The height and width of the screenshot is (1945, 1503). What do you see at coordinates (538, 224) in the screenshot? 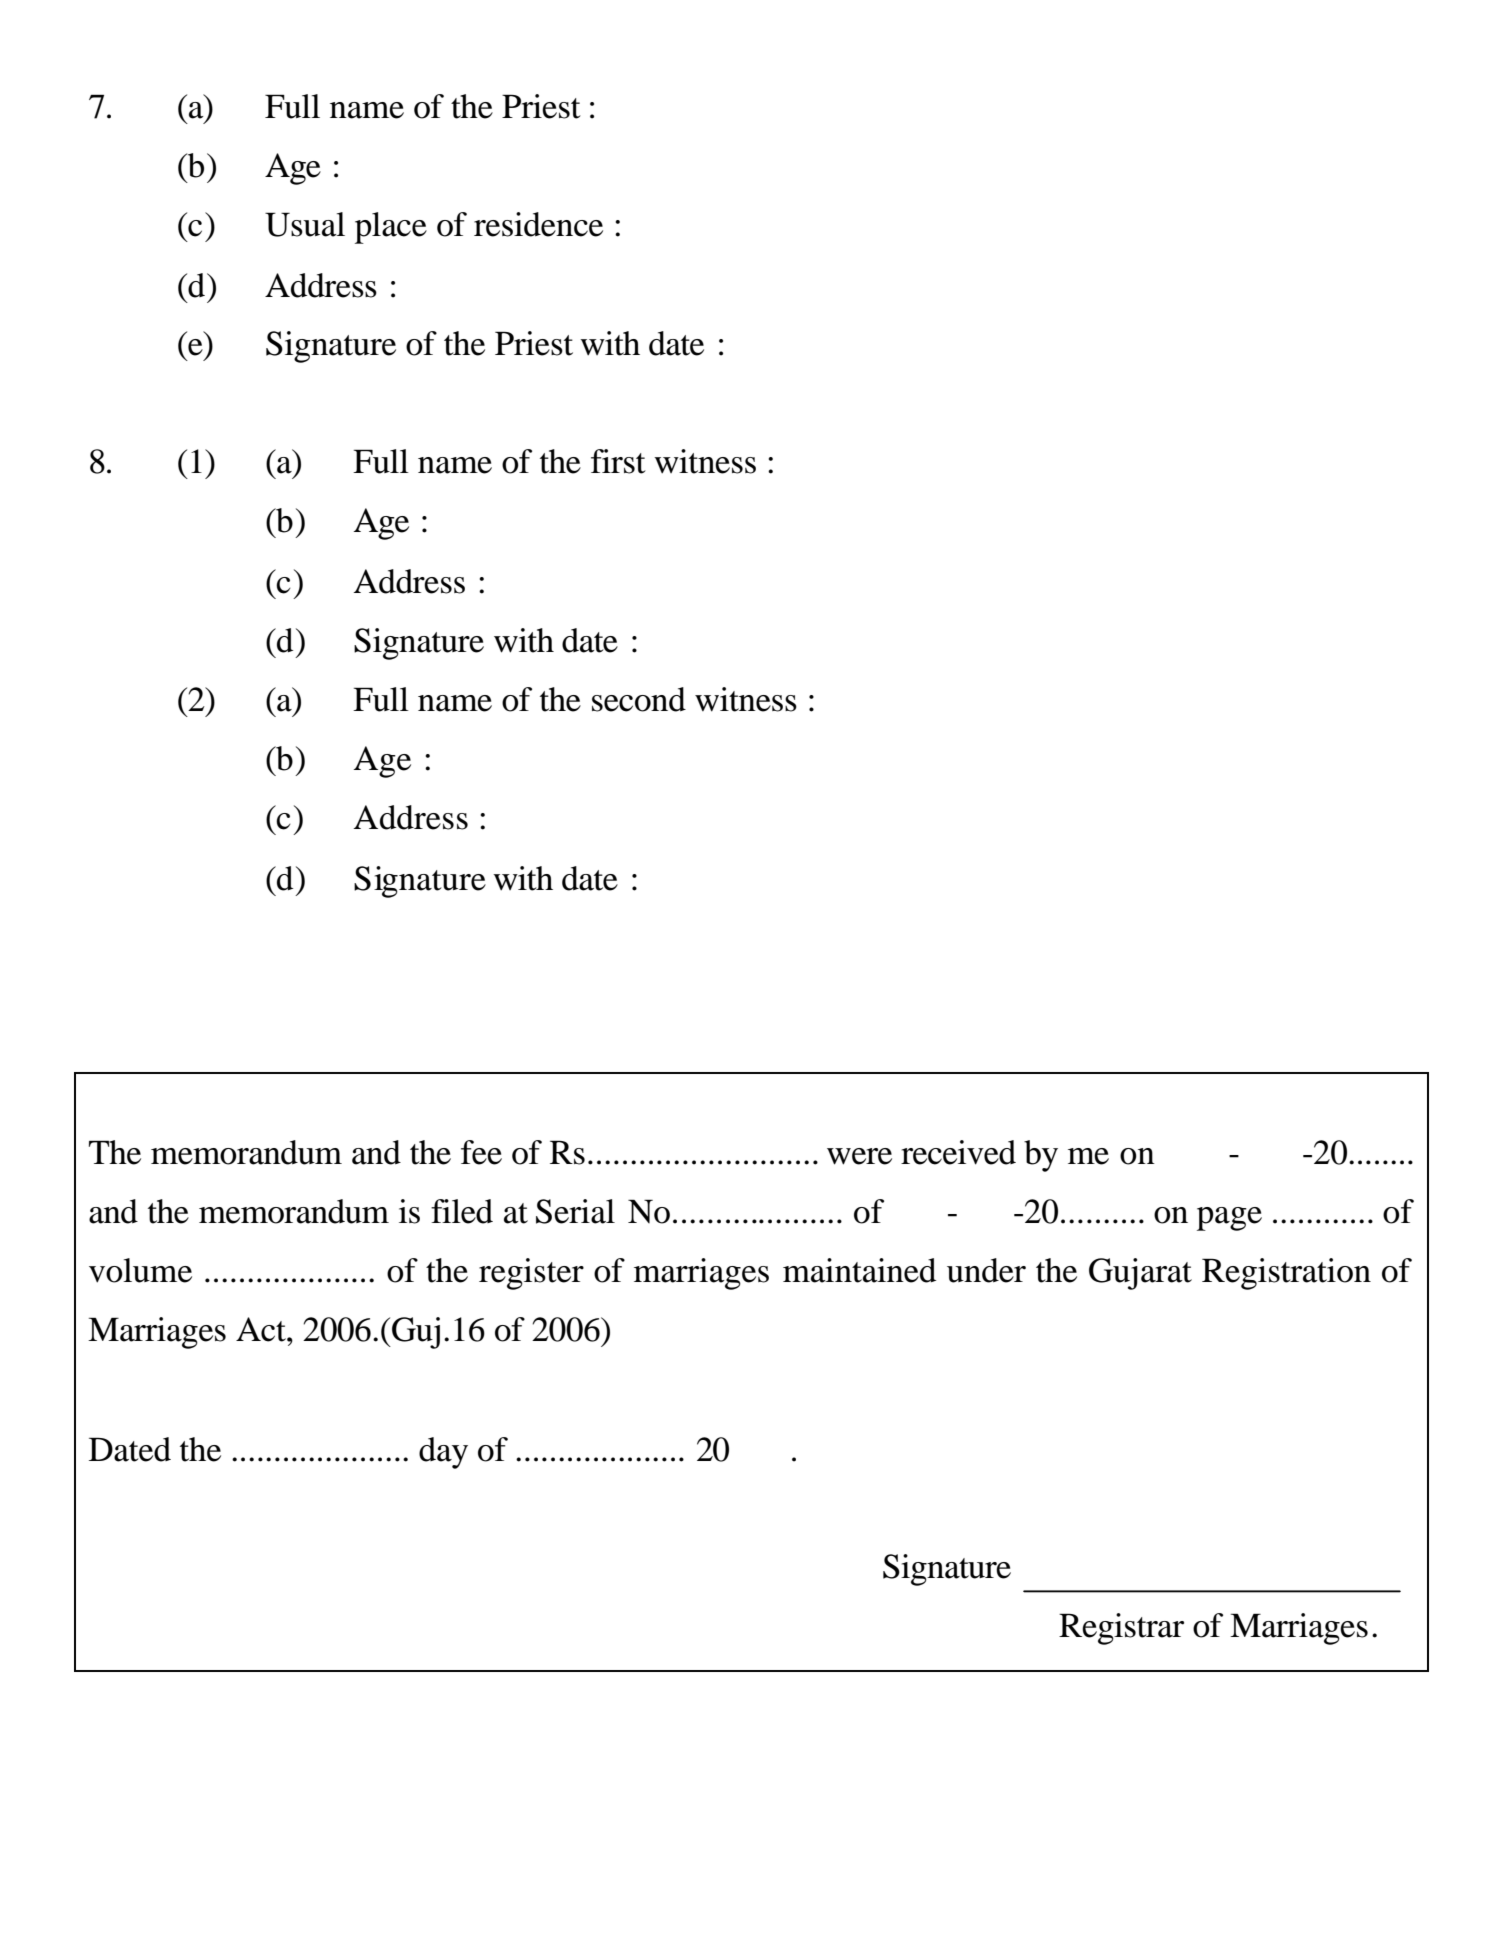
I see `residence` at bounding box center [538, 224].
